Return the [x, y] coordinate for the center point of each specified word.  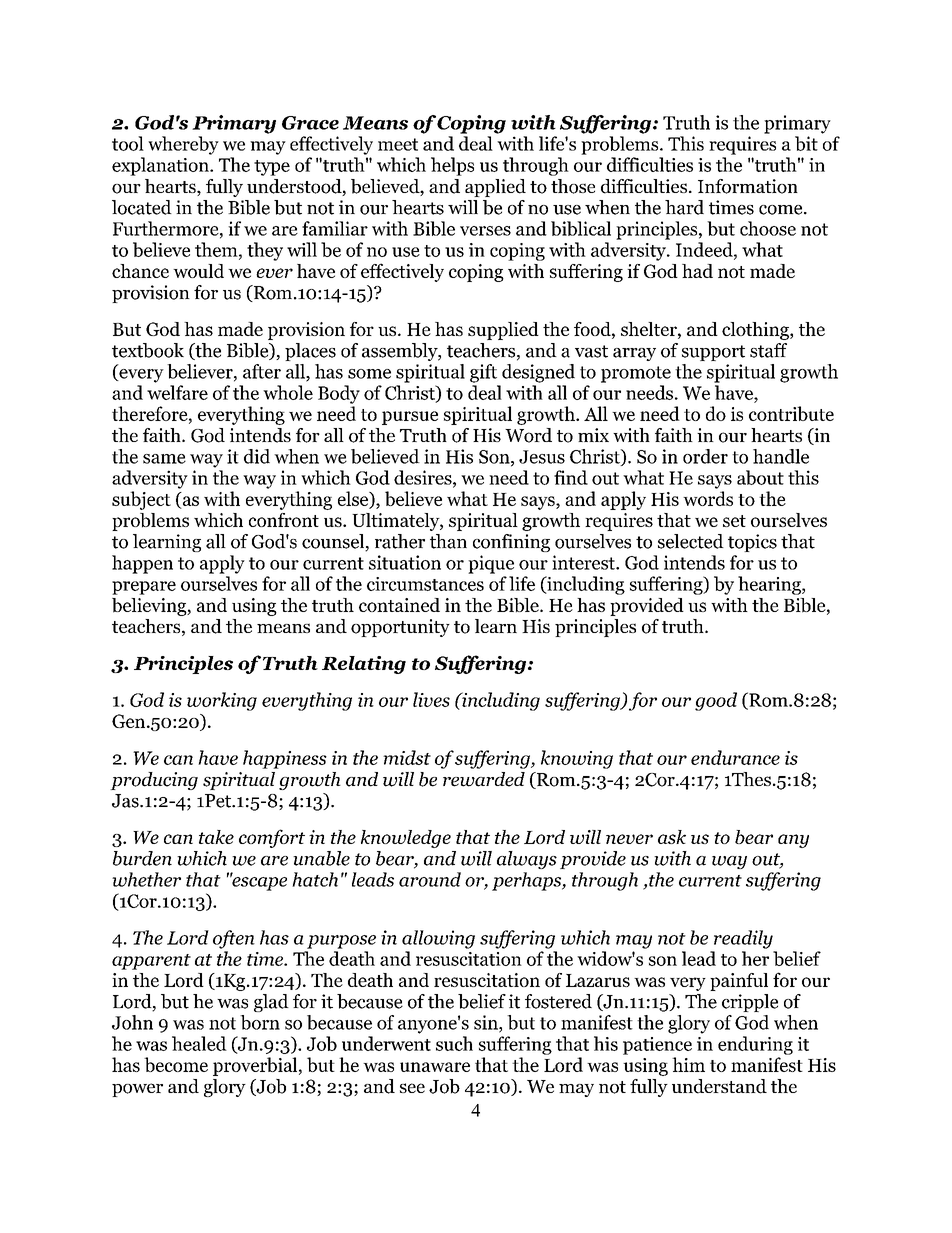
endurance [735, 757]
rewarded [484, 779]
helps [452, 166]
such [454, 1043]
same [164, 459]
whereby [183, 145]
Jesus [542, 457]
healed [199, 1043]
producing [154, 781]
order [705, 456]
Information [748, 186]
